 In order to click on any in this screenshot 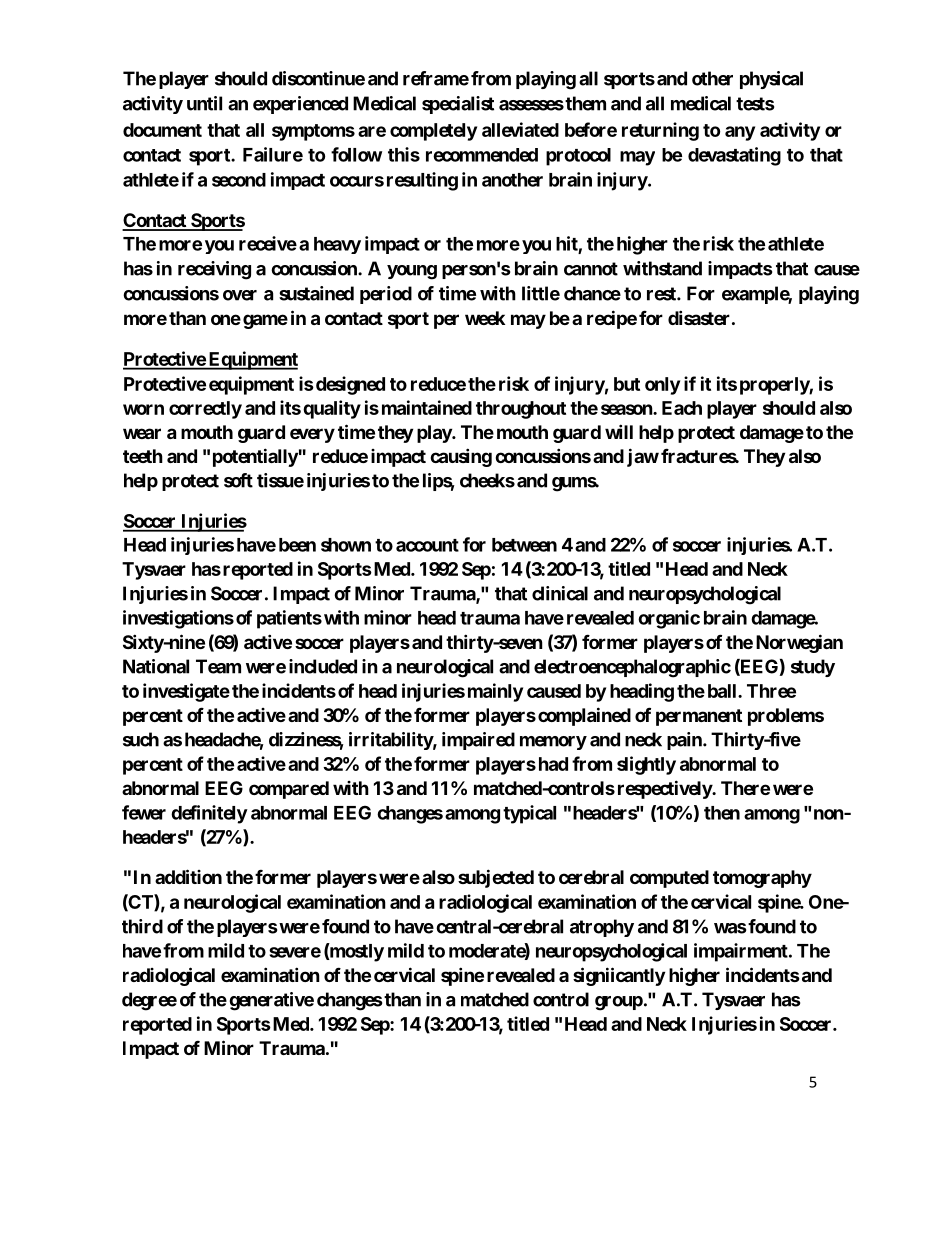, I will do `click(740, 133)`.
